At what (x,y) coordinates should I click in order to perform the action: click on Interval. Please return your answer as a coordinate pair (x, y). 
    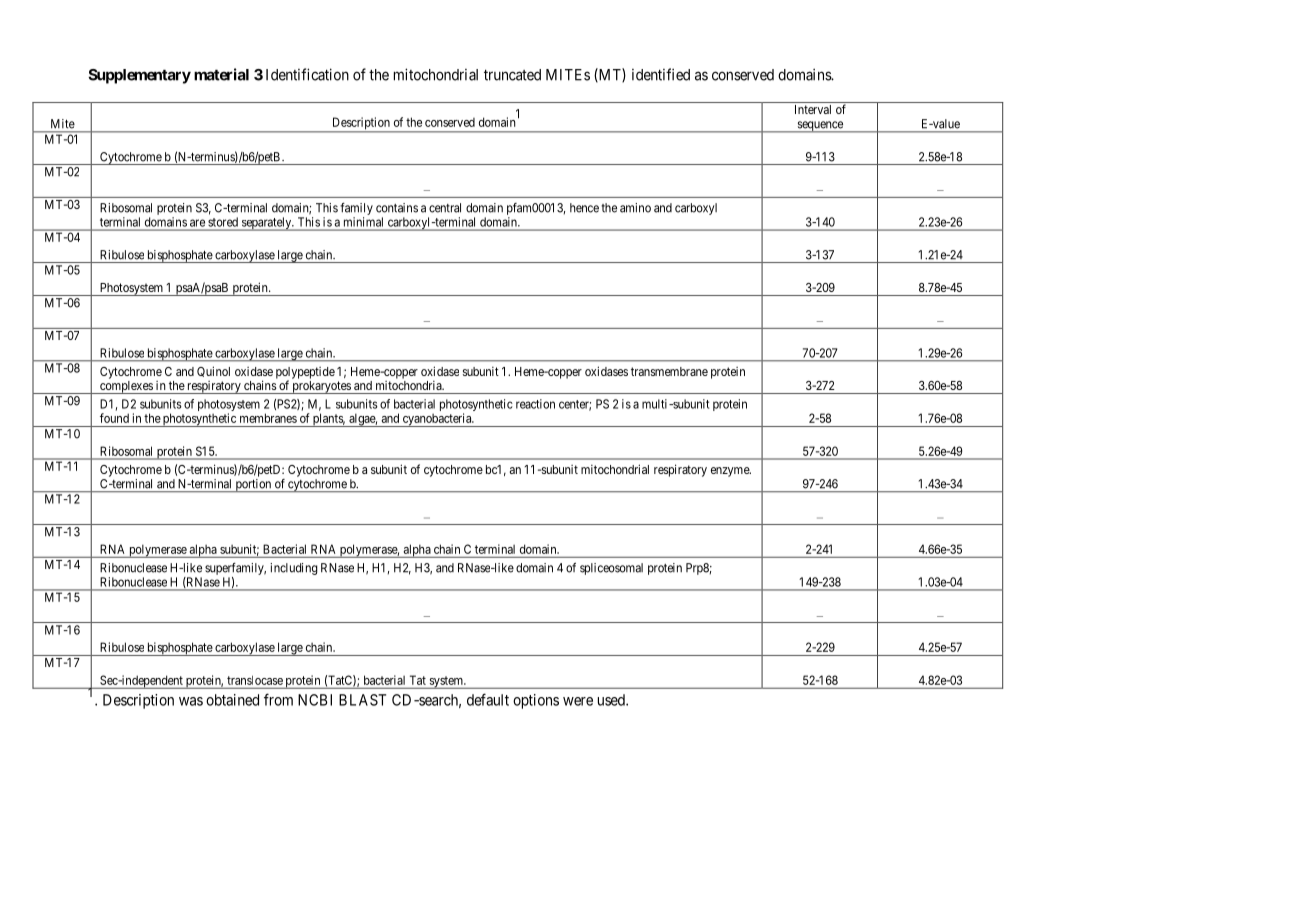
    Looking at the image, I should click on (813, 109).
